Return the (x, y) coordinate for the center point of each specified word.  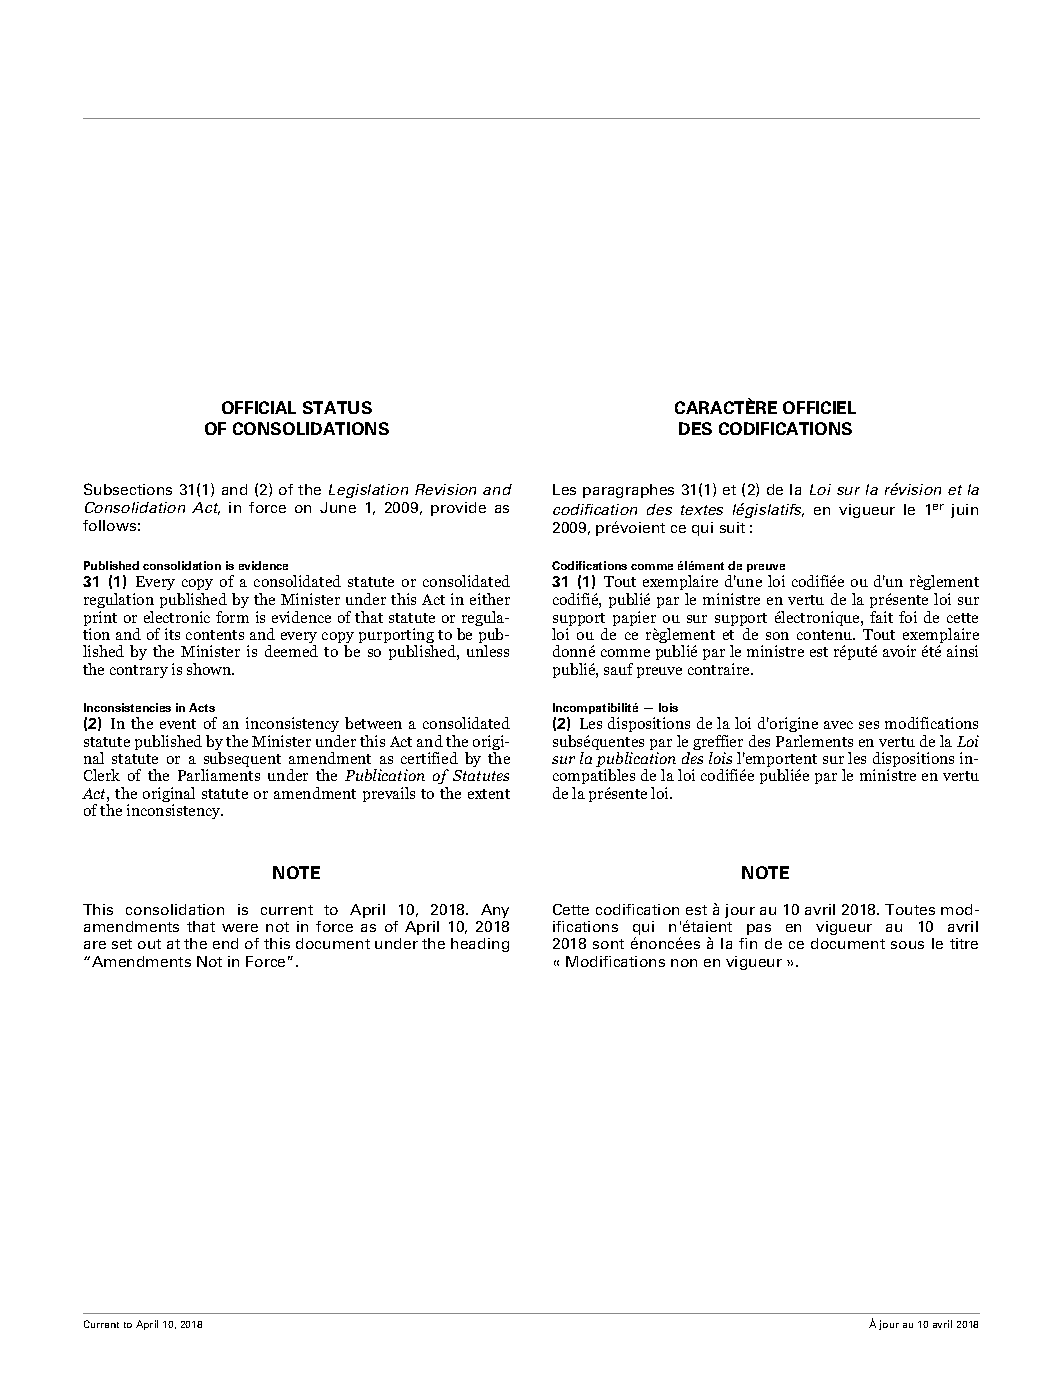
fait (881, 617)
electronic (177, 617)
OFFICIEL (819, 407)
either (490, 599)
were (240, 928)
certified (429, 758)
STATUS (337, 407)
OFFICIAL (259, 407)
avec (838, 725)
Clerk (102, 775)
